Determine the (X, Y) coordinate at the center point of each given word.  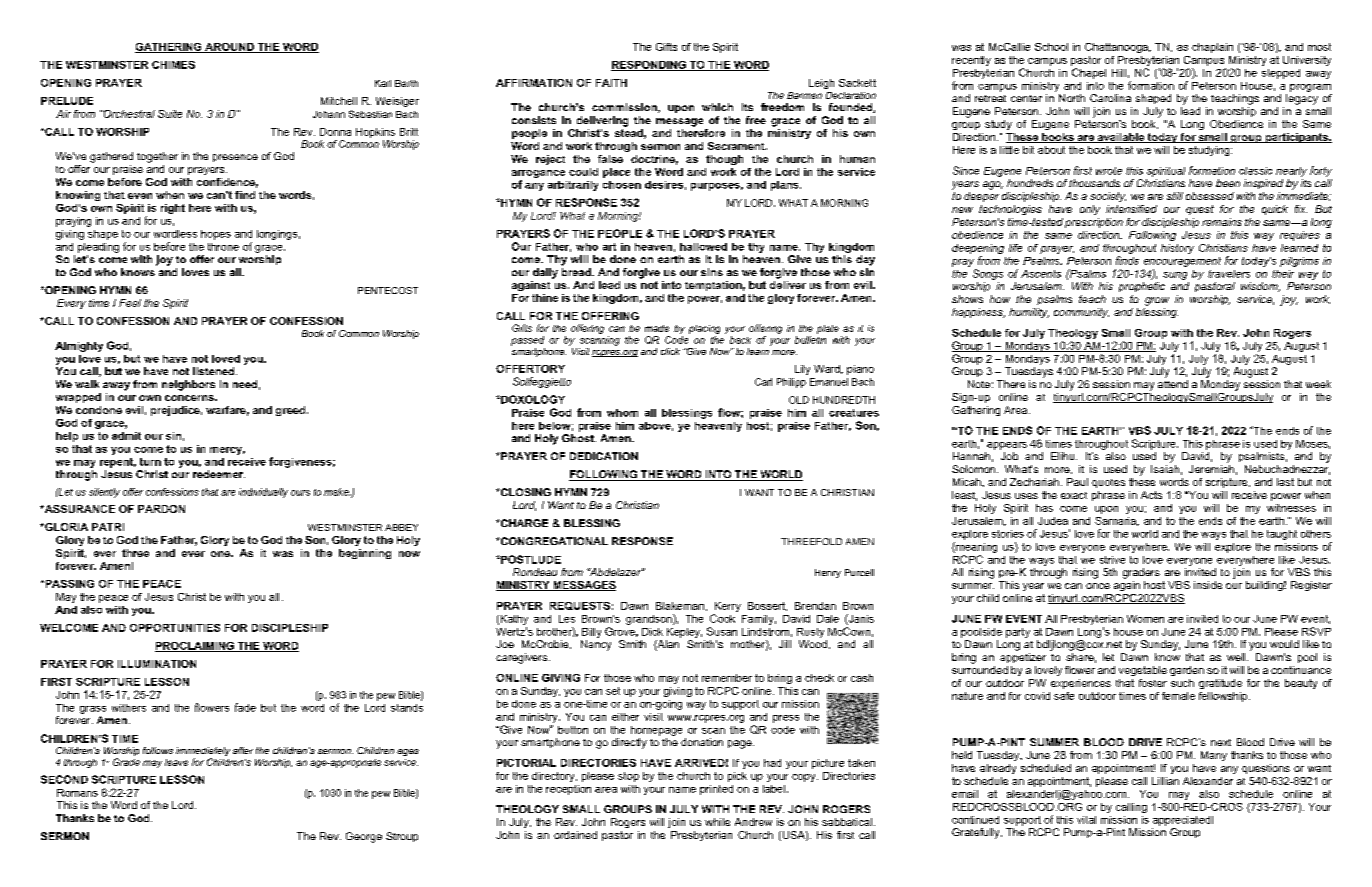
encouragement (1182, 262)
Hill (1119, 73)
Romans (77, 793)
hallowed (703, 247)
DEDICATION (604, 456)
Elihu (1064, 456)
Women (1145, 619)
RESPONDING (649, 66)
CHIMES (173, 65)
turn (150, 462)
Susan (722, 631)
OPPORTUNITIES (175, 628)
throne (223, 247)
